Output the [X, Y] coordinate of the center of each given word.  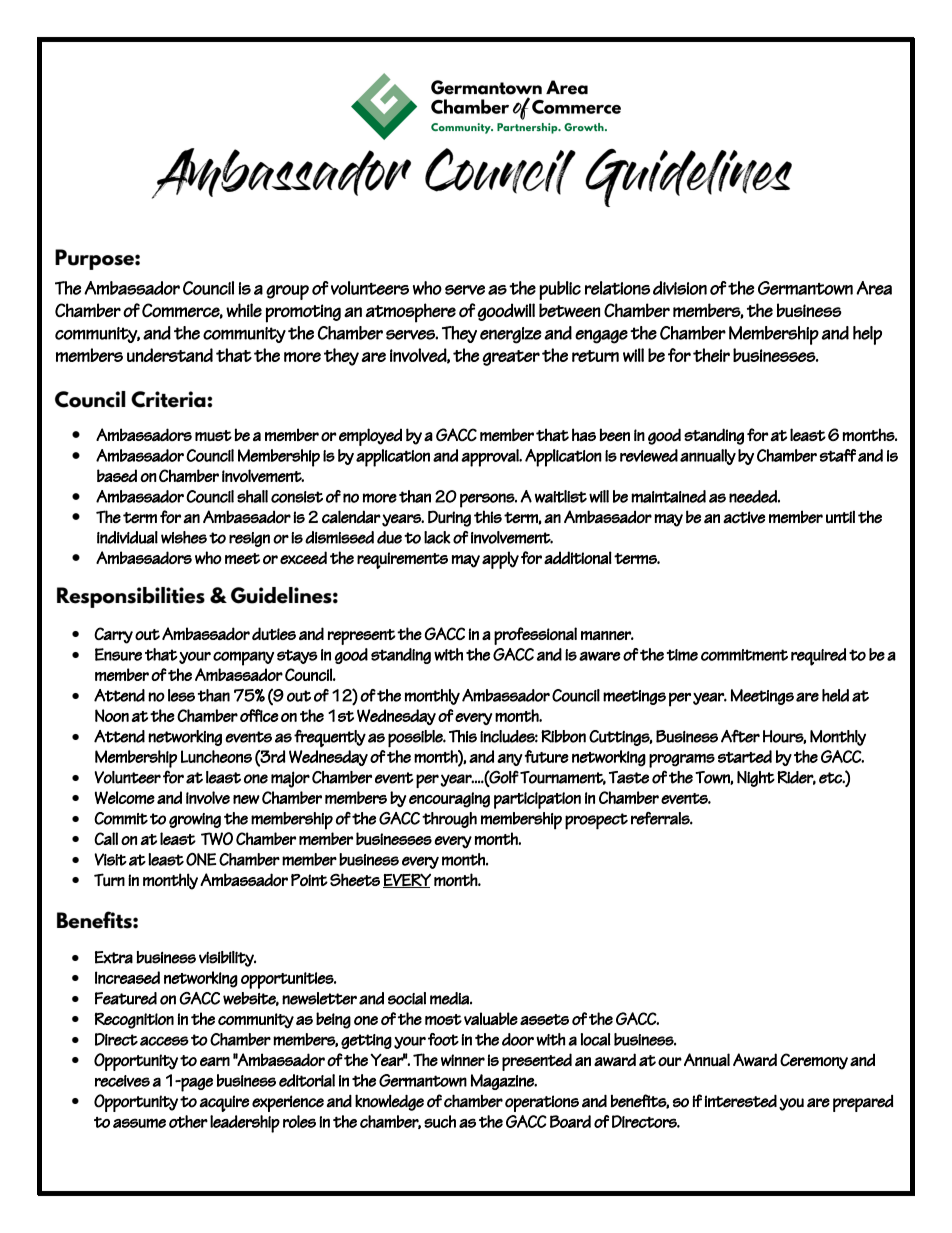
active [744, 517]
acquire [224, 1103]
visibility [227, 959]
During [449, 518]
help [867, 335]
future [547, 756]
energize [511, 335]
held [835, 695]
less [181, 695]
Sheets [355, 879]
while [244, 310]
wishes [184, 537]
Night [756, 779]
